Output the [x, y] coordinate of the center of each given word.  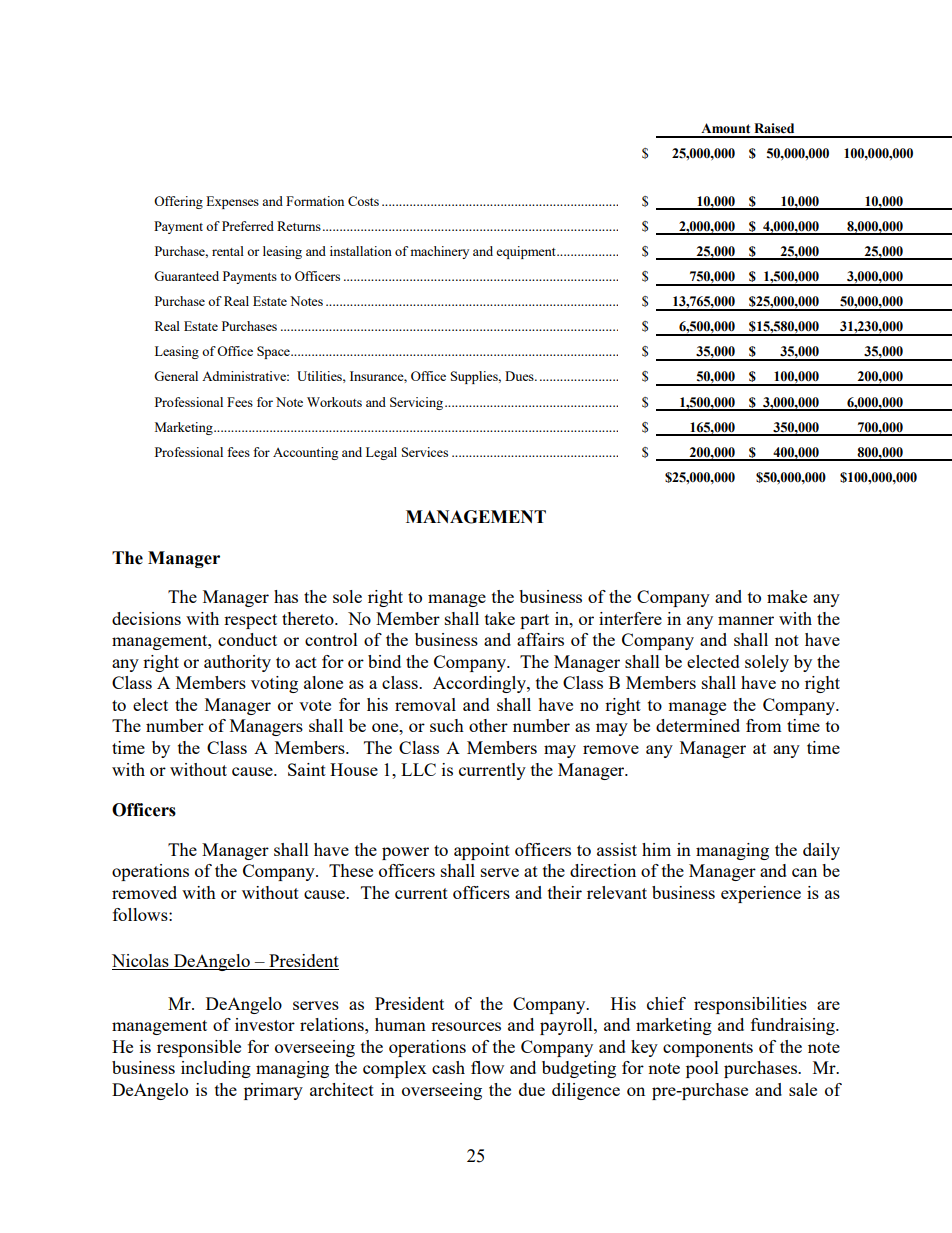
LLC [418, 769]
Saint [307, 769]
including [216, 1069]
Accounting [305, 453]
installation [361, 251]
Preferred [248, 226]
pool [702, 1069]
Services [425, 452]
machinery [439, 252]
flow [487, 1067]
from [764, 725]
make [787, 596]
